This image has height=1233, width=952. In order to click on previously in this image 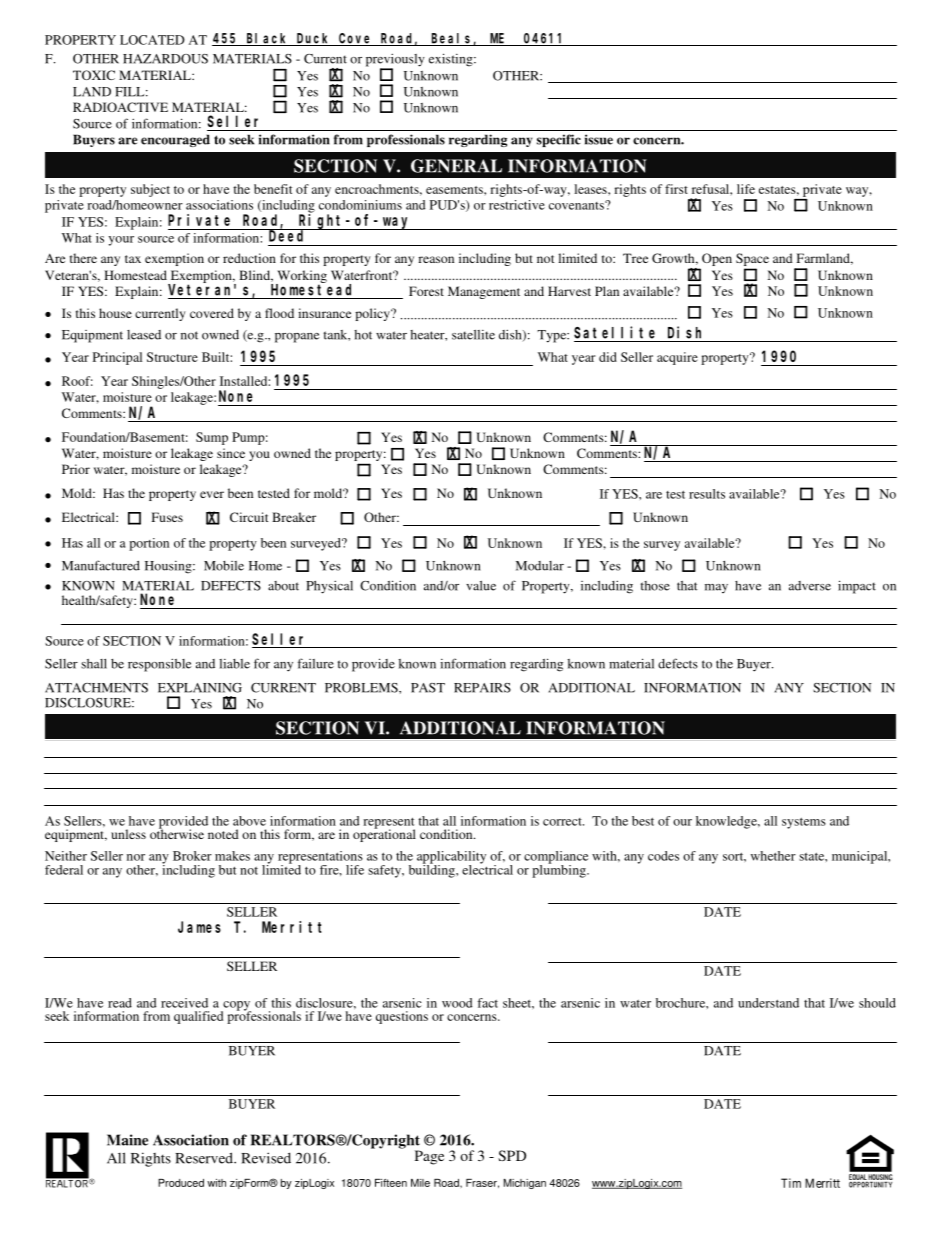, I will do `click(395, 61)`.
